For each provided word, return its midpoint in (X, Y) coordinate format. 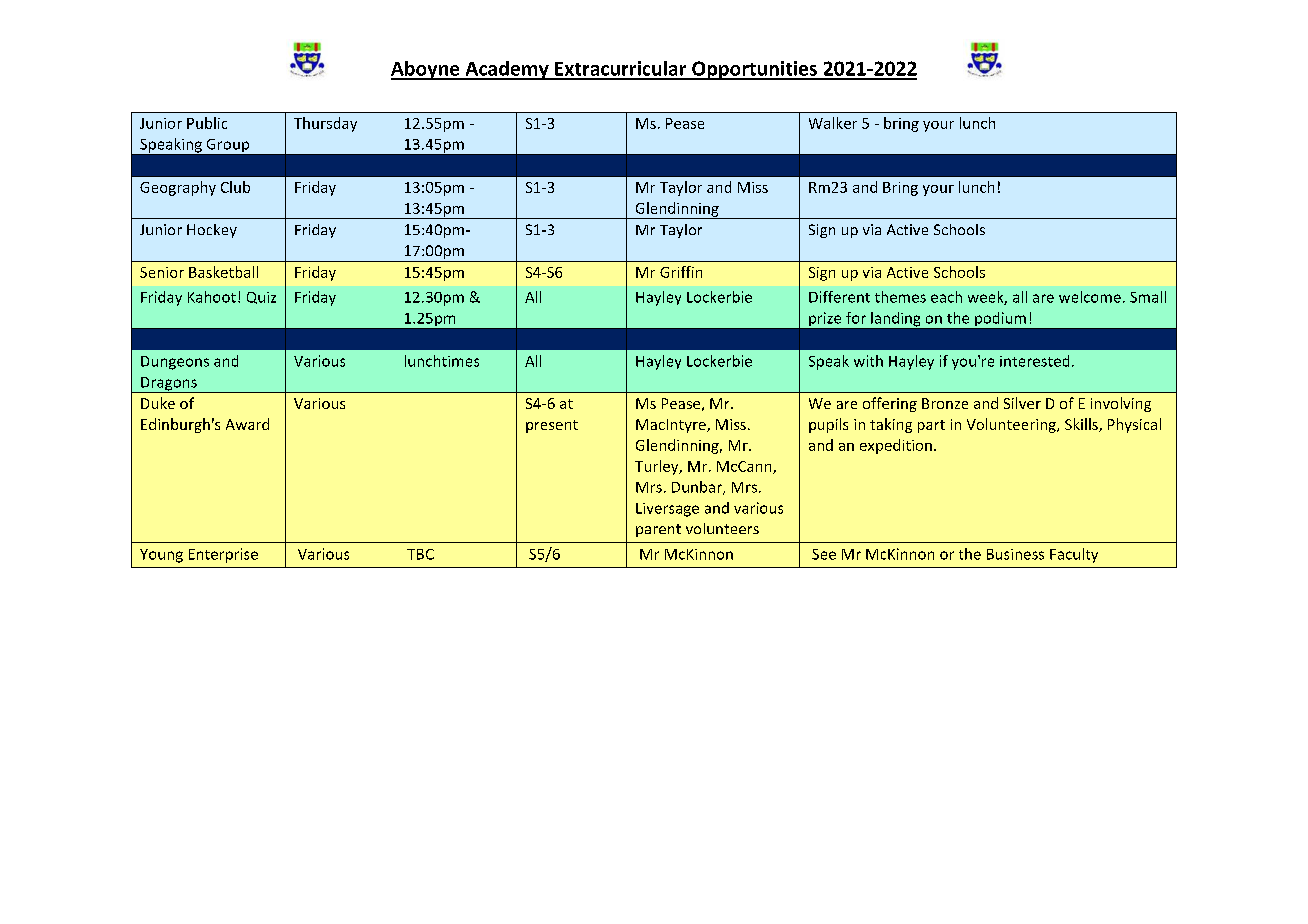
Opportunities (754, 70)
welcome (1090, 297)
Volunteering (1012, 425)
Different (839, 297)
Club (235, 187)
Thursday (325, 124)
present (552, 426)
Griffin (681, 272)
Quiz (261, 298)
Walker (833, 123)
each (946, 297)
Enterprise (223, 555)
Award (247, 424)
